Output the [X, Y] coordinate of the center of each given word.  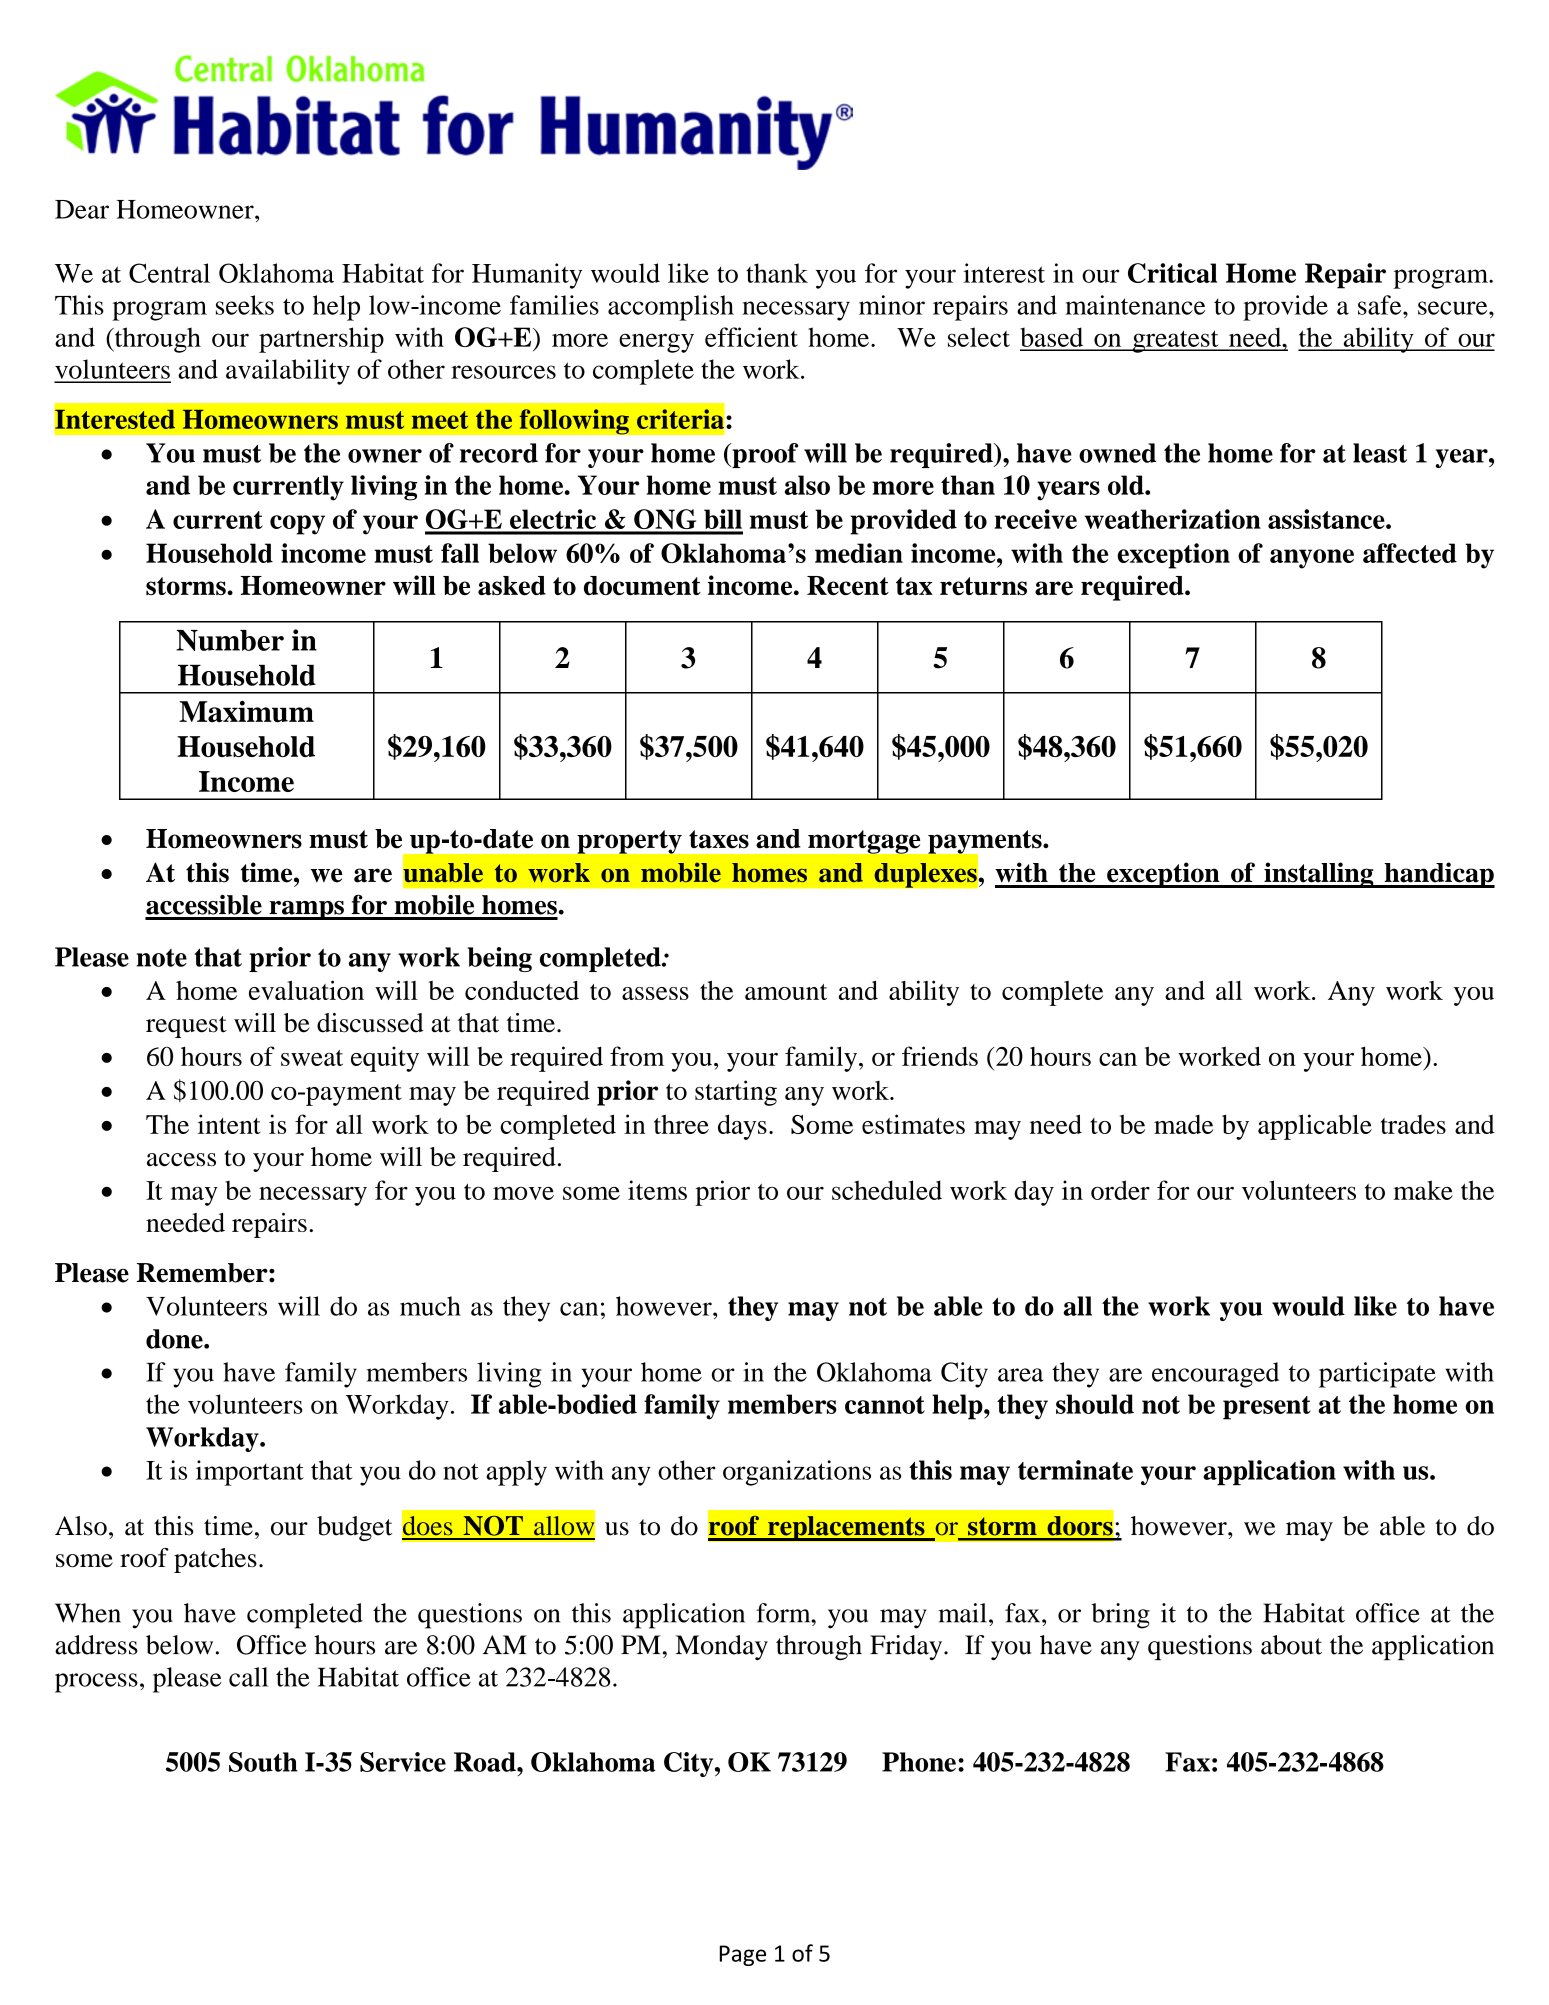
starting [736, 1093]
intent [229, 1124]
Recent [848, 585]
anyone [1312, 559]
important [250, 1473]
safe [1381, 305]
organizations [797, 1473]
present [1267, 1408]
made [1183, 1124]
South [263, 1762]
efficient [751, 337]
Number [230, 640]
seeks [245, 305]
